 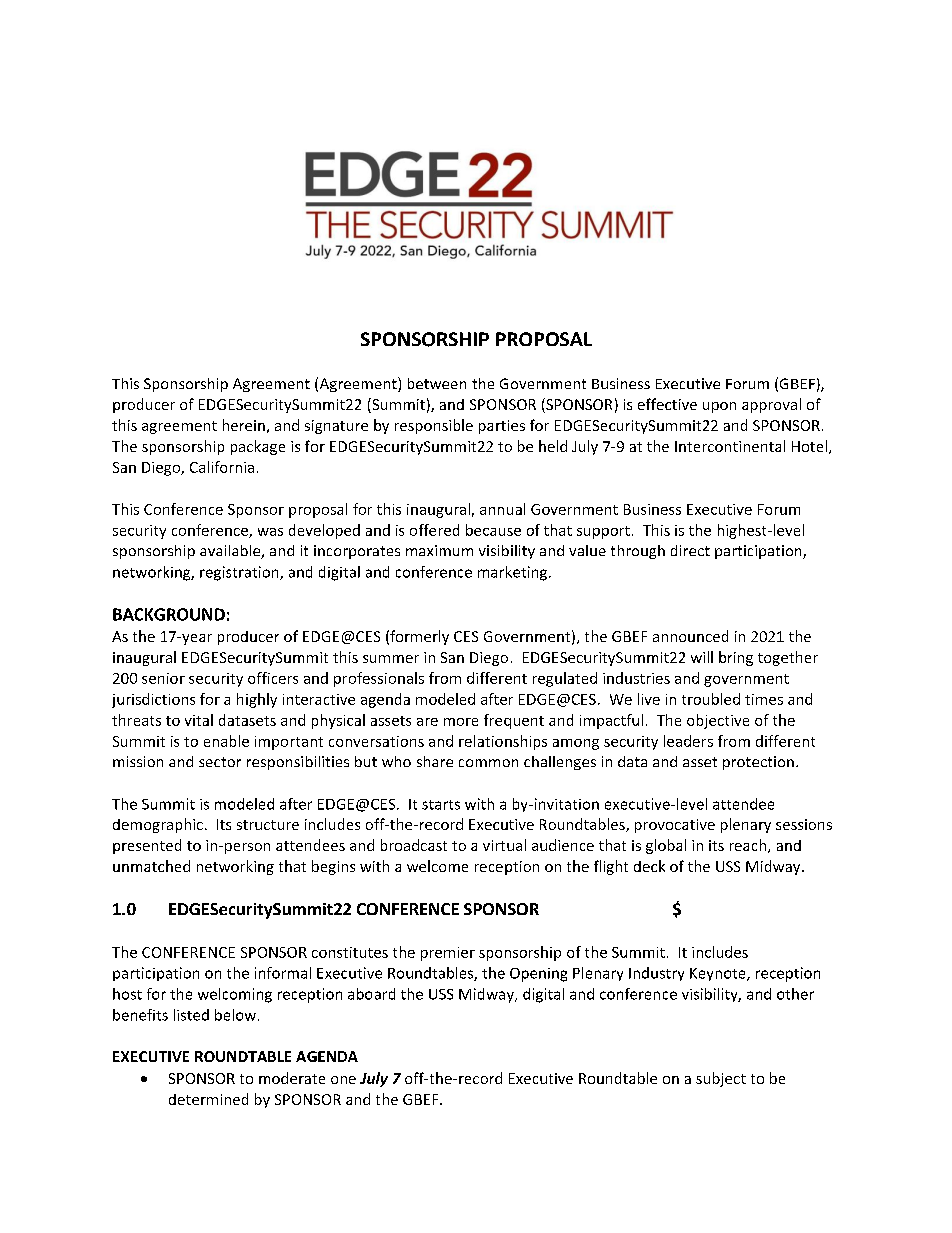 What do you see at coordinates (719, 407) in the screenshot?
I see `upon` at bounding box center [719, 407].
